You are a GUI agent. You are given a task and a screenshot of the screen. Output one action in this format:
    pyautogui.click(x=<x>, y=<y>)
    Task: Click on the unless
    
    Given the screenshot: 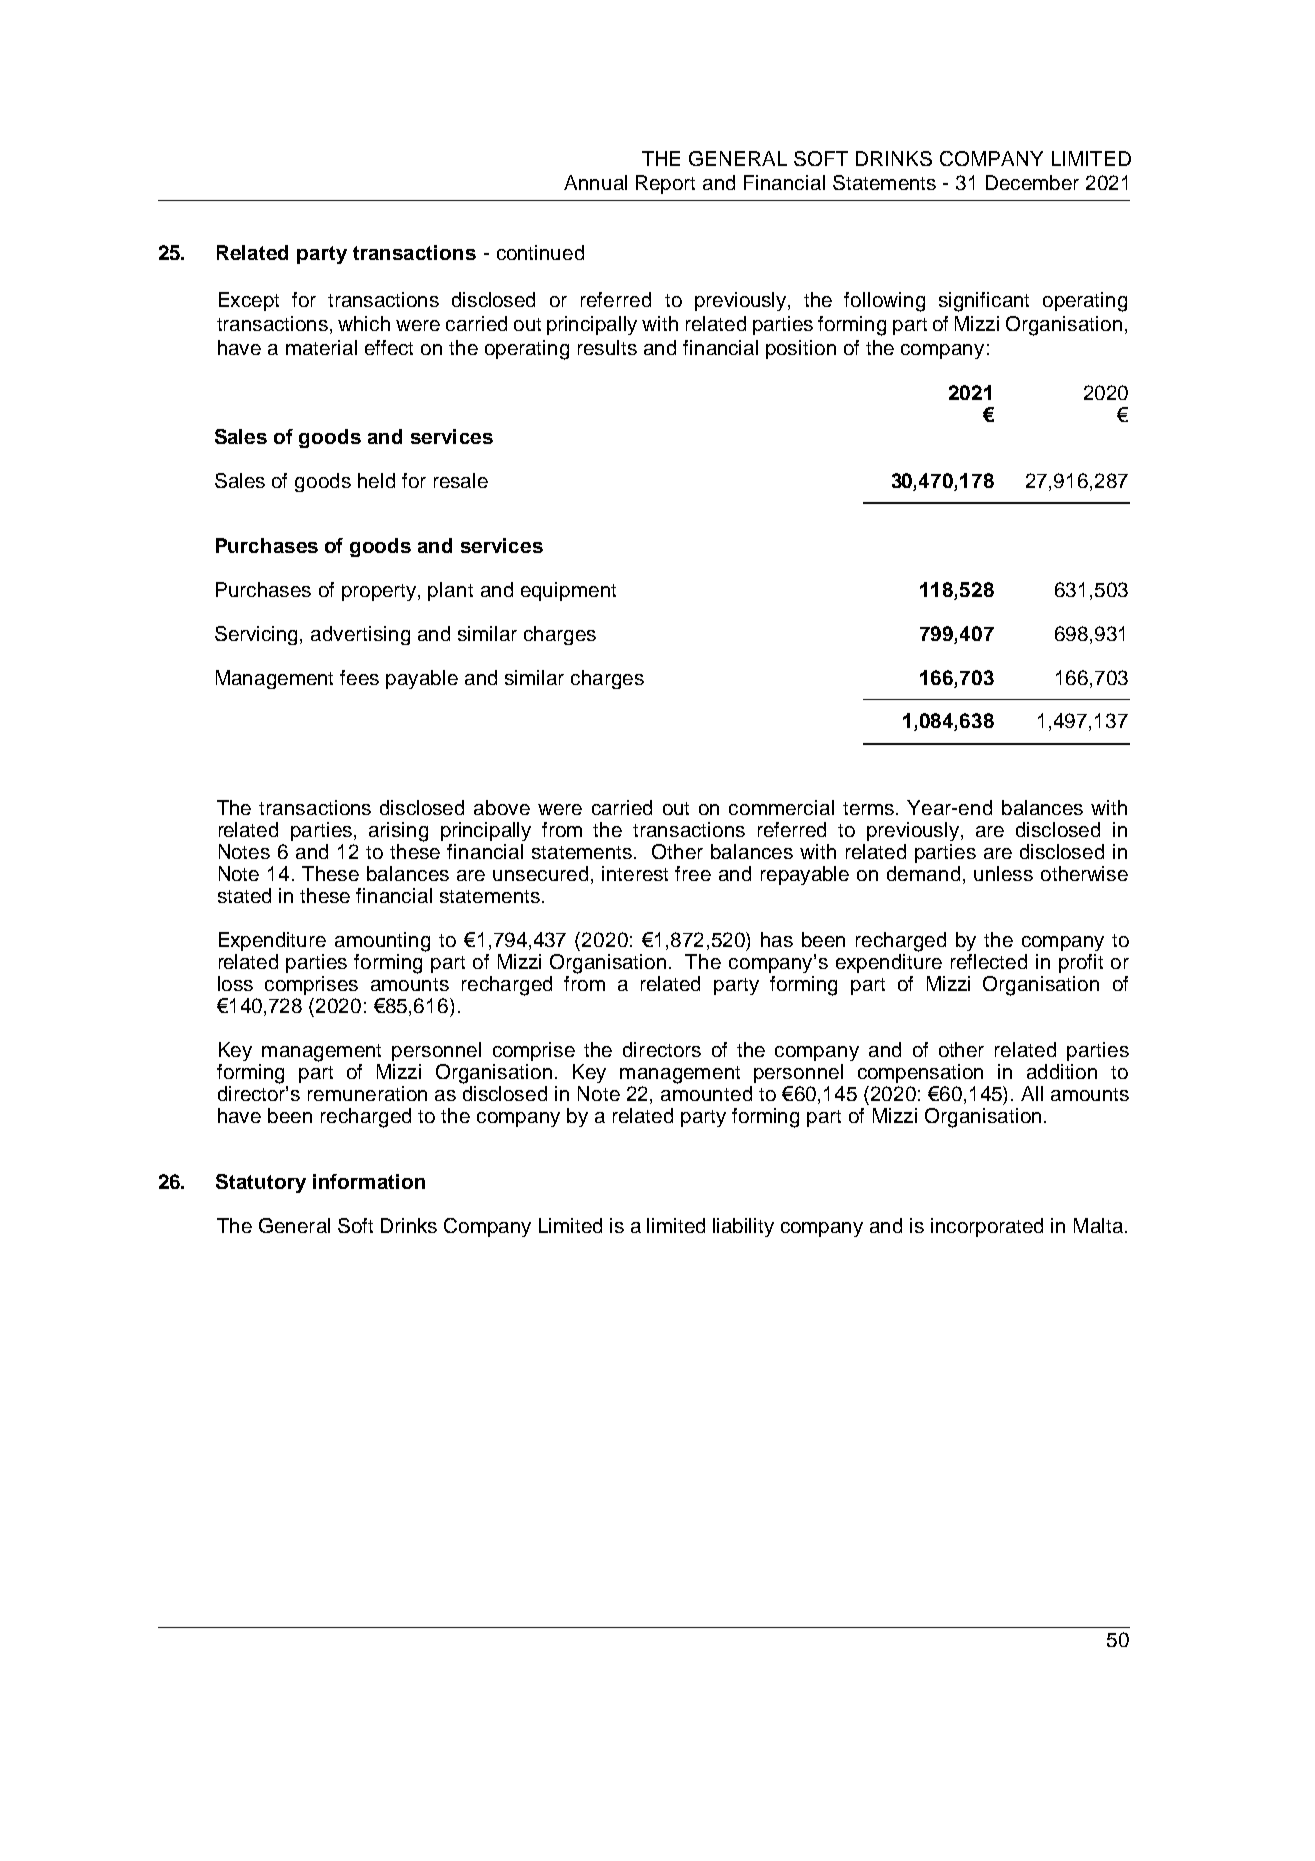 What is the action you would take?
    pyautogui.click(x=1003, y=873)
